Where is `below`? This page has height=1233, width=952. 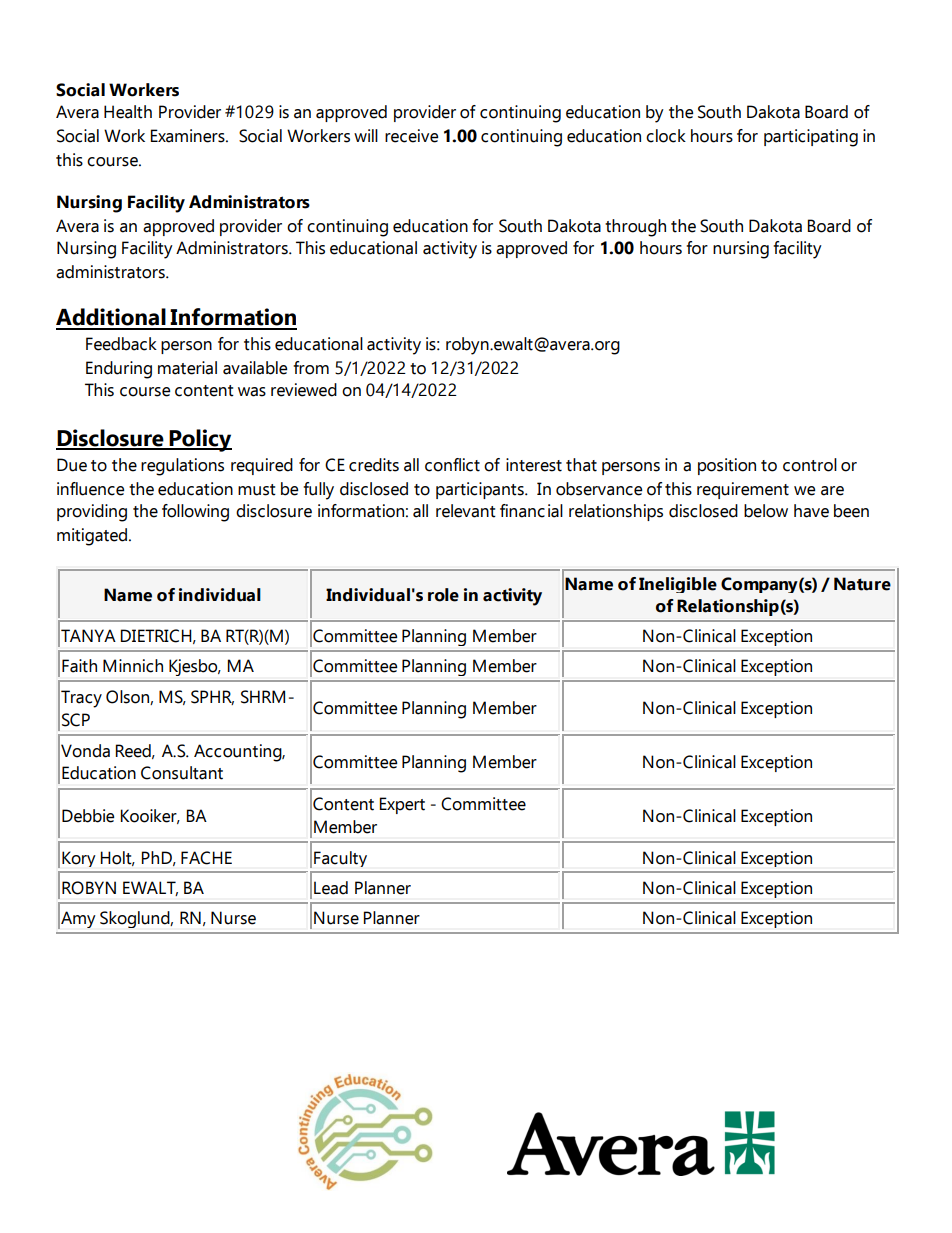 below is located at coordinates (766, 511).
